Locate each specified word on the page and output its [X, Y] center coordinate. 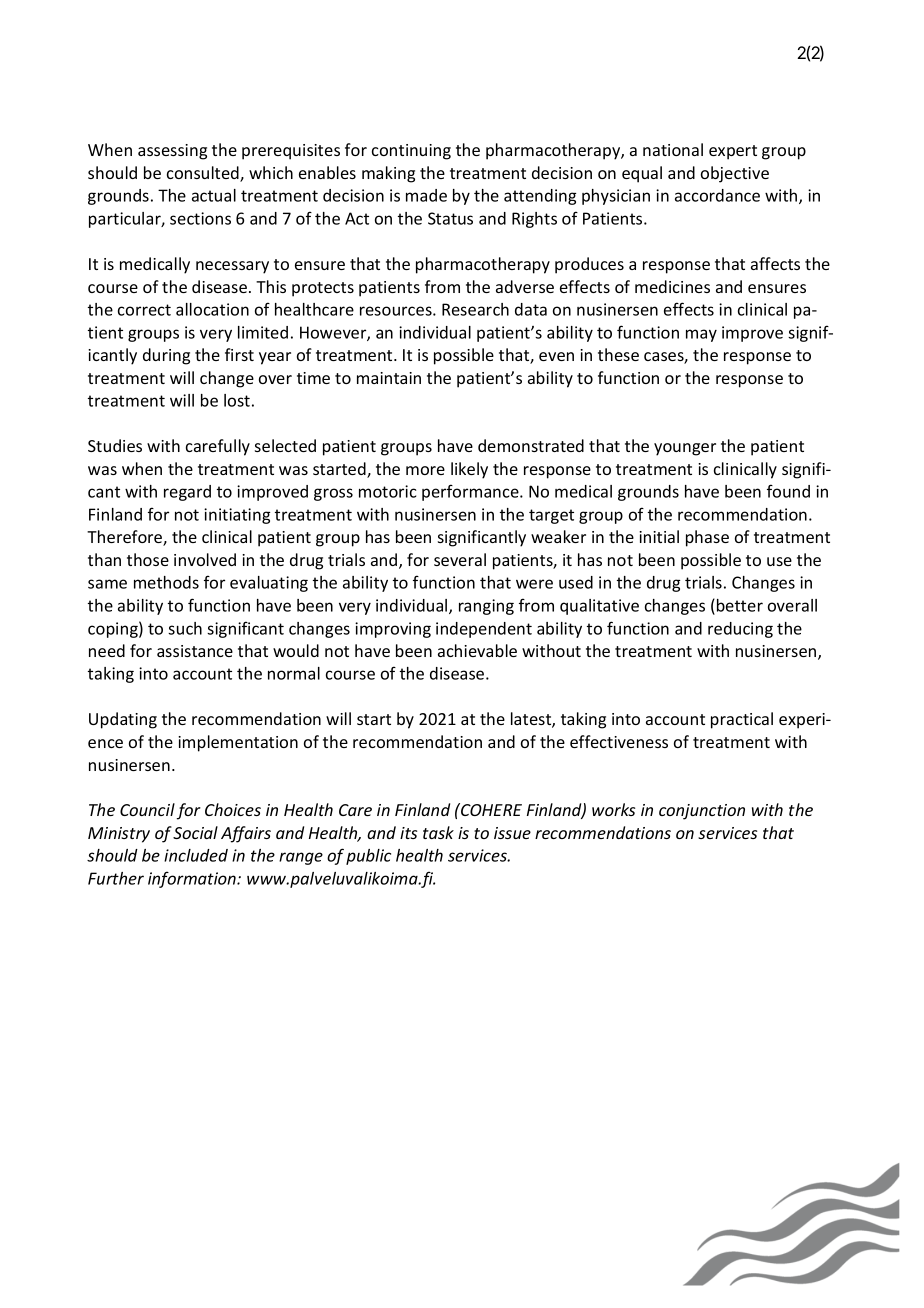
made [426, 195]
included [196, 855]
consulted [204, 174]
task [438, 832]
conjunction [702, 812]
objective [735, 174]
